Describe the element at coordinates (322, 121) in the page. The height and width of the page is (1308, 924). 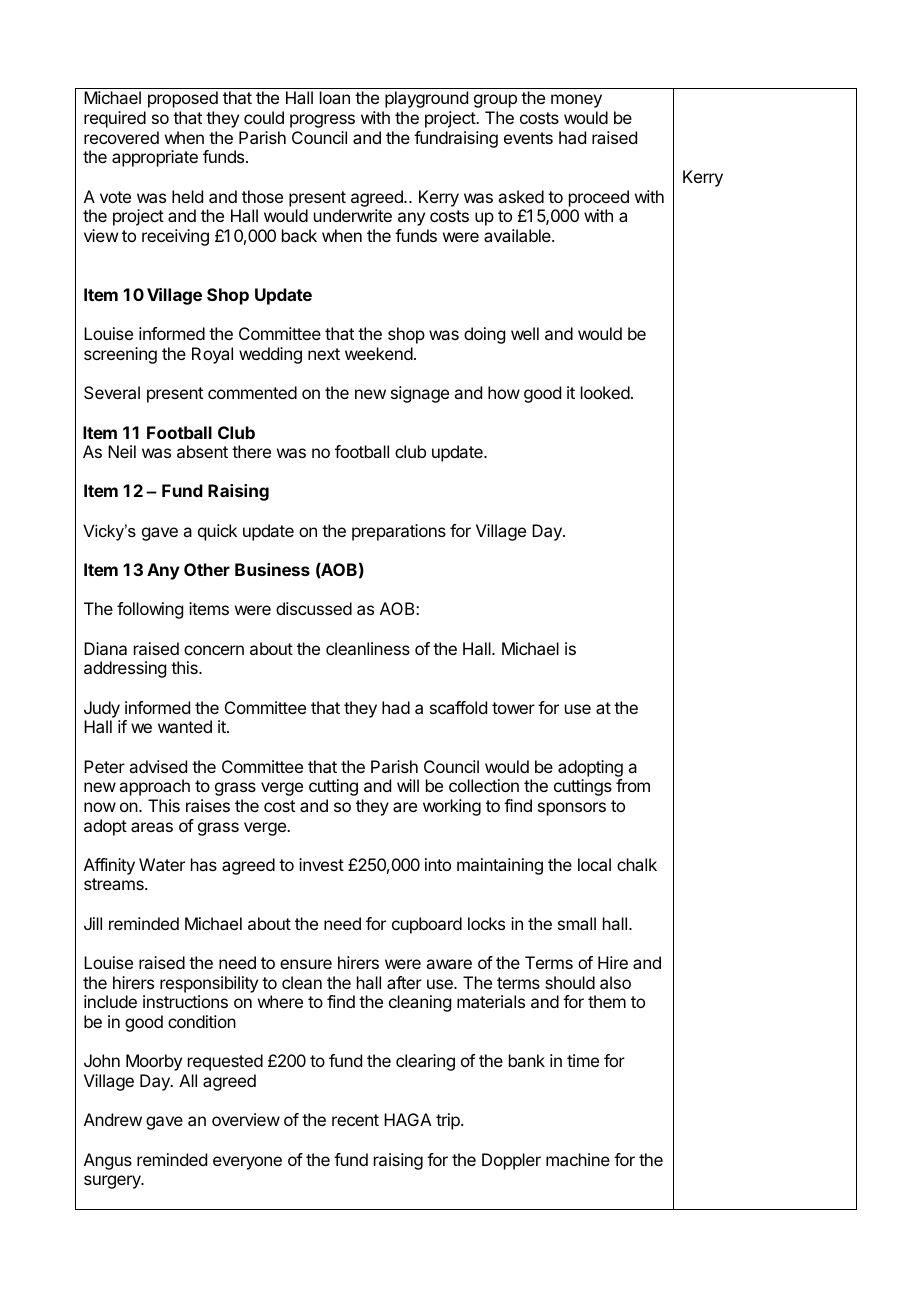
I see `progress` at that location.
